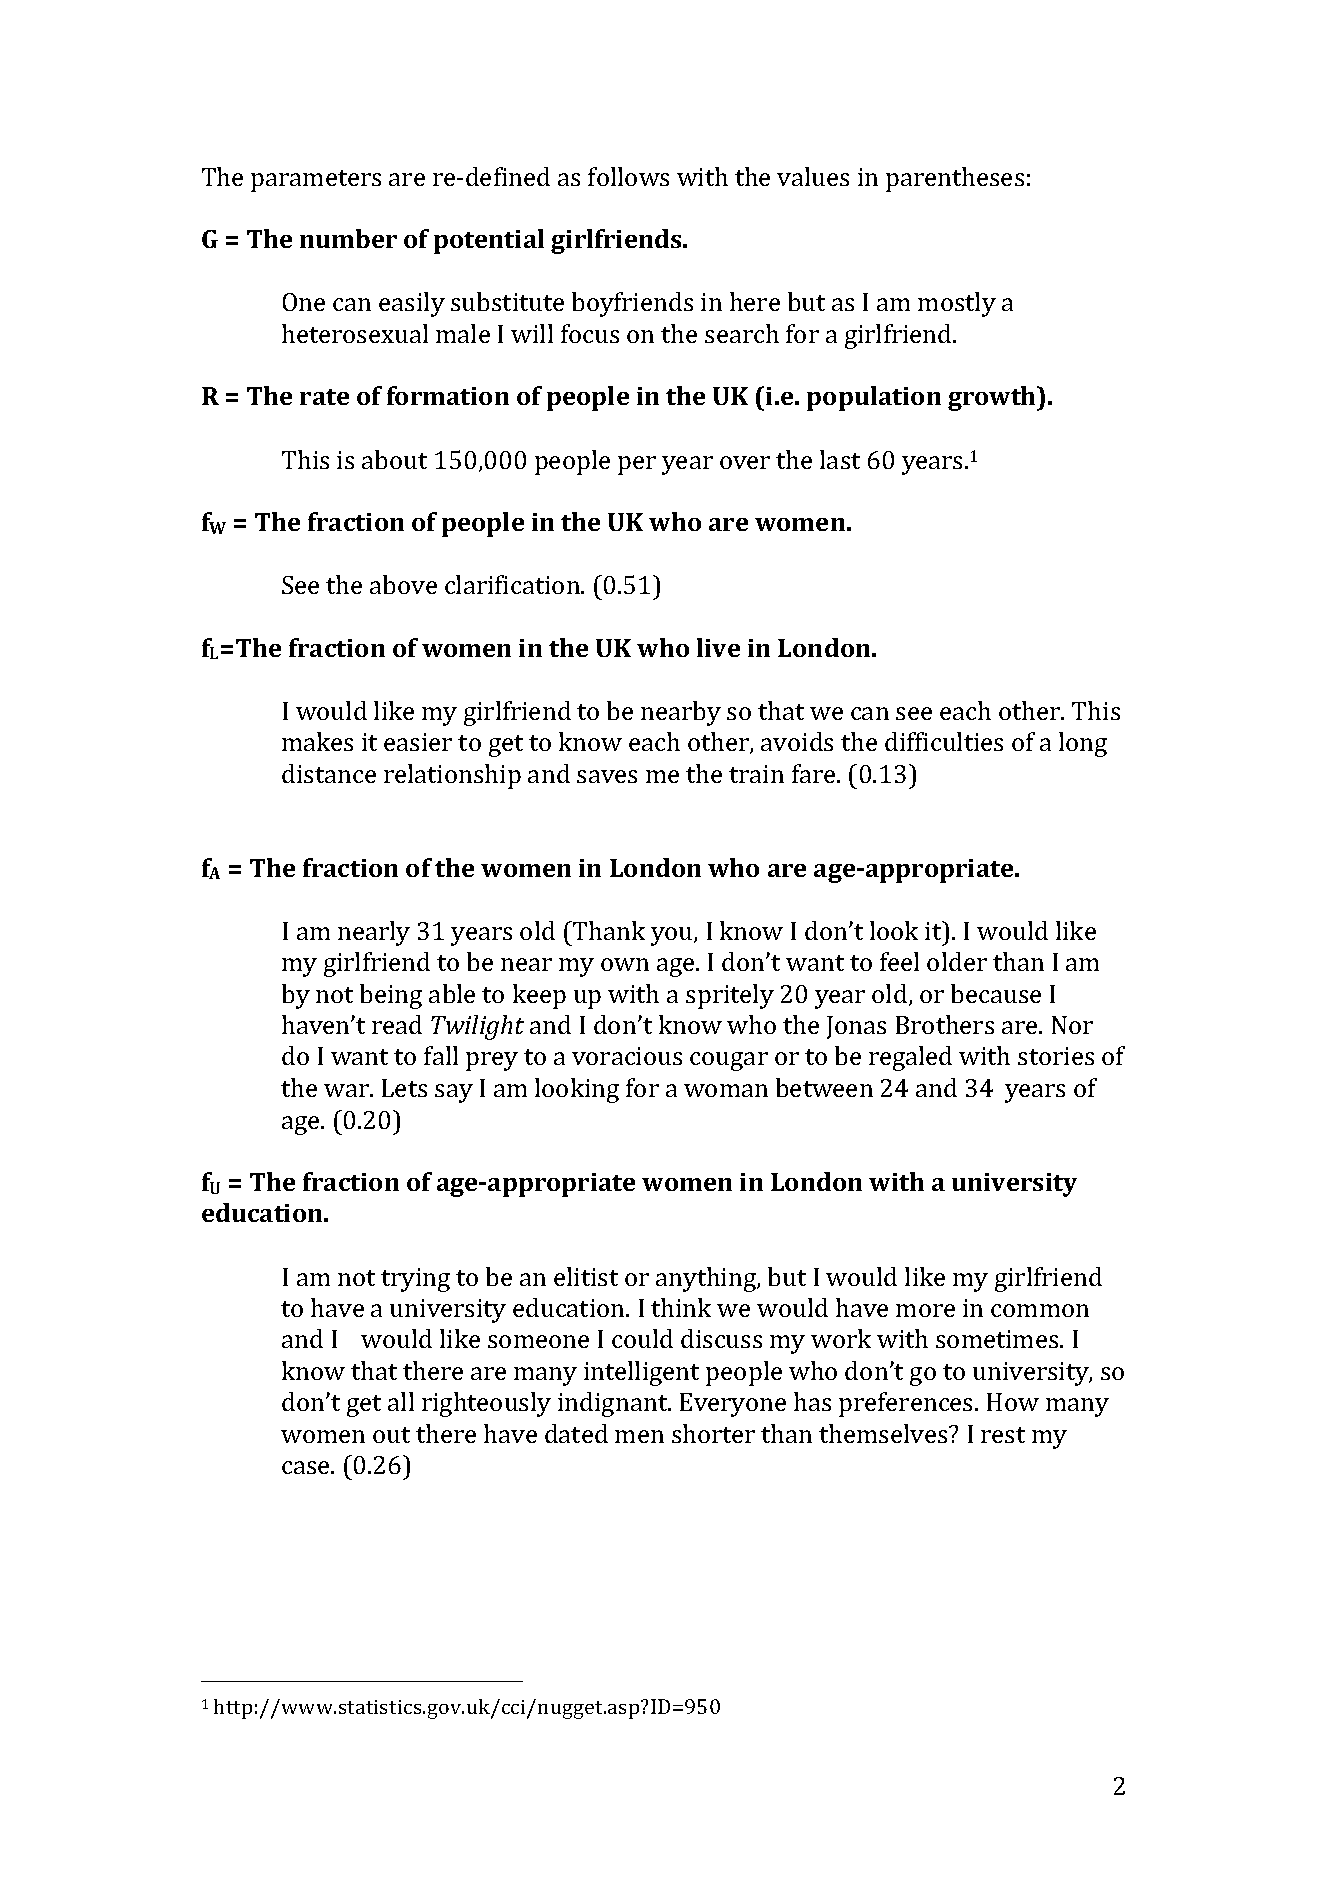 The image size is (1329, 1881). What do you see at coordinates (486, 1404) in the image?
I see `righteously` at bounding box center [486, 1404].
